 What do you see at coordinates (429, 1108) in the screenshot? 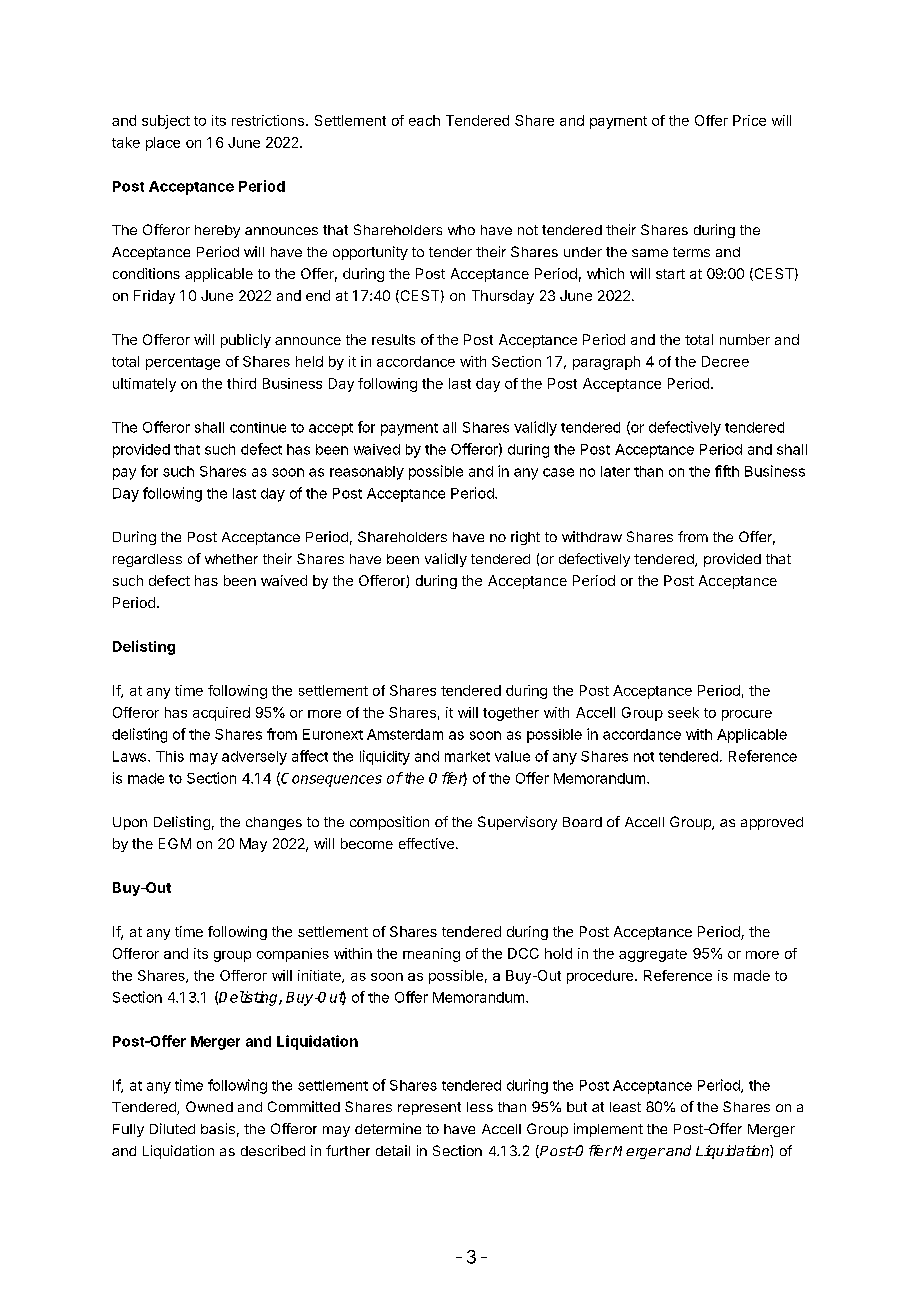
I see `represent` at bounding box center [429, 1108].
